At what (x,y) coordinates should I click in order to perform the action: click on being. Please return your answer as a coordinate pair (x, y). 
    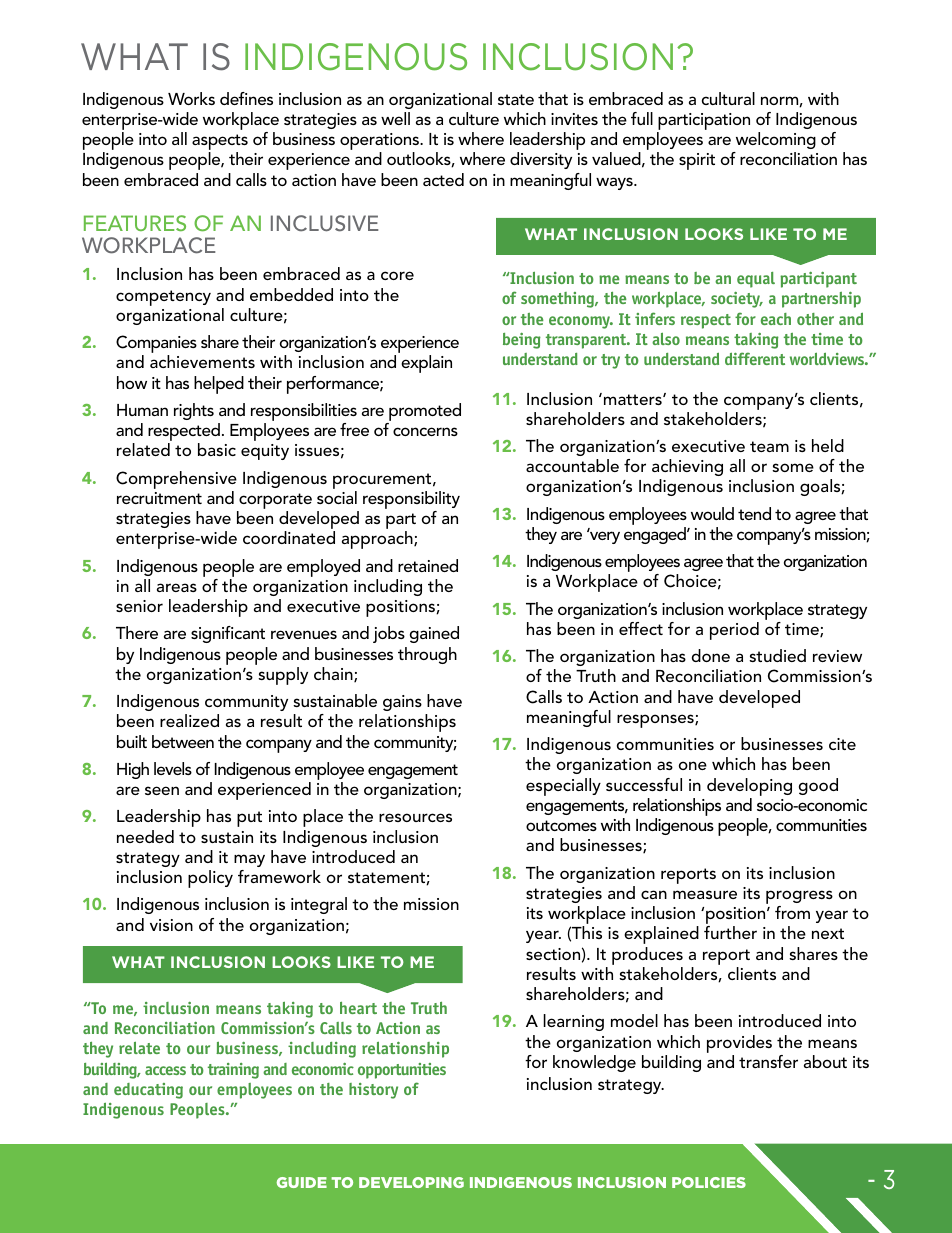
    Looking at the image, I should click on (522, 341).
